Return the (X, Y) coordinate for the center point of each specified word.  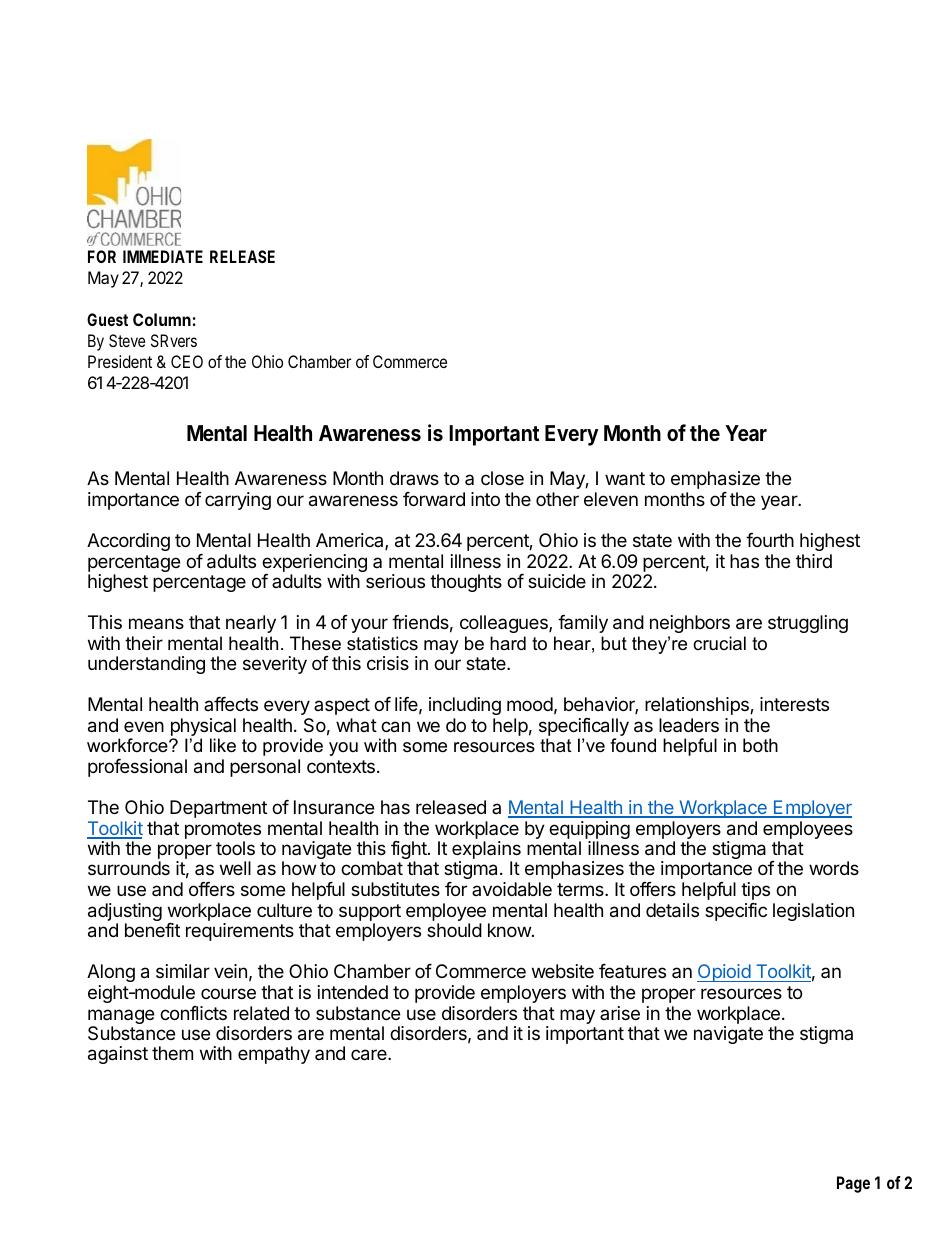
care (370, 1055)
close (502, 478)
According (128, 542)
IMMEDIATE (163, 256)
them (172, 1053)
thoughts (466, 583)
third (814, 561)
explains (486, 851)
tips (755, 891)
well (235, 868)
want (625, 479)
